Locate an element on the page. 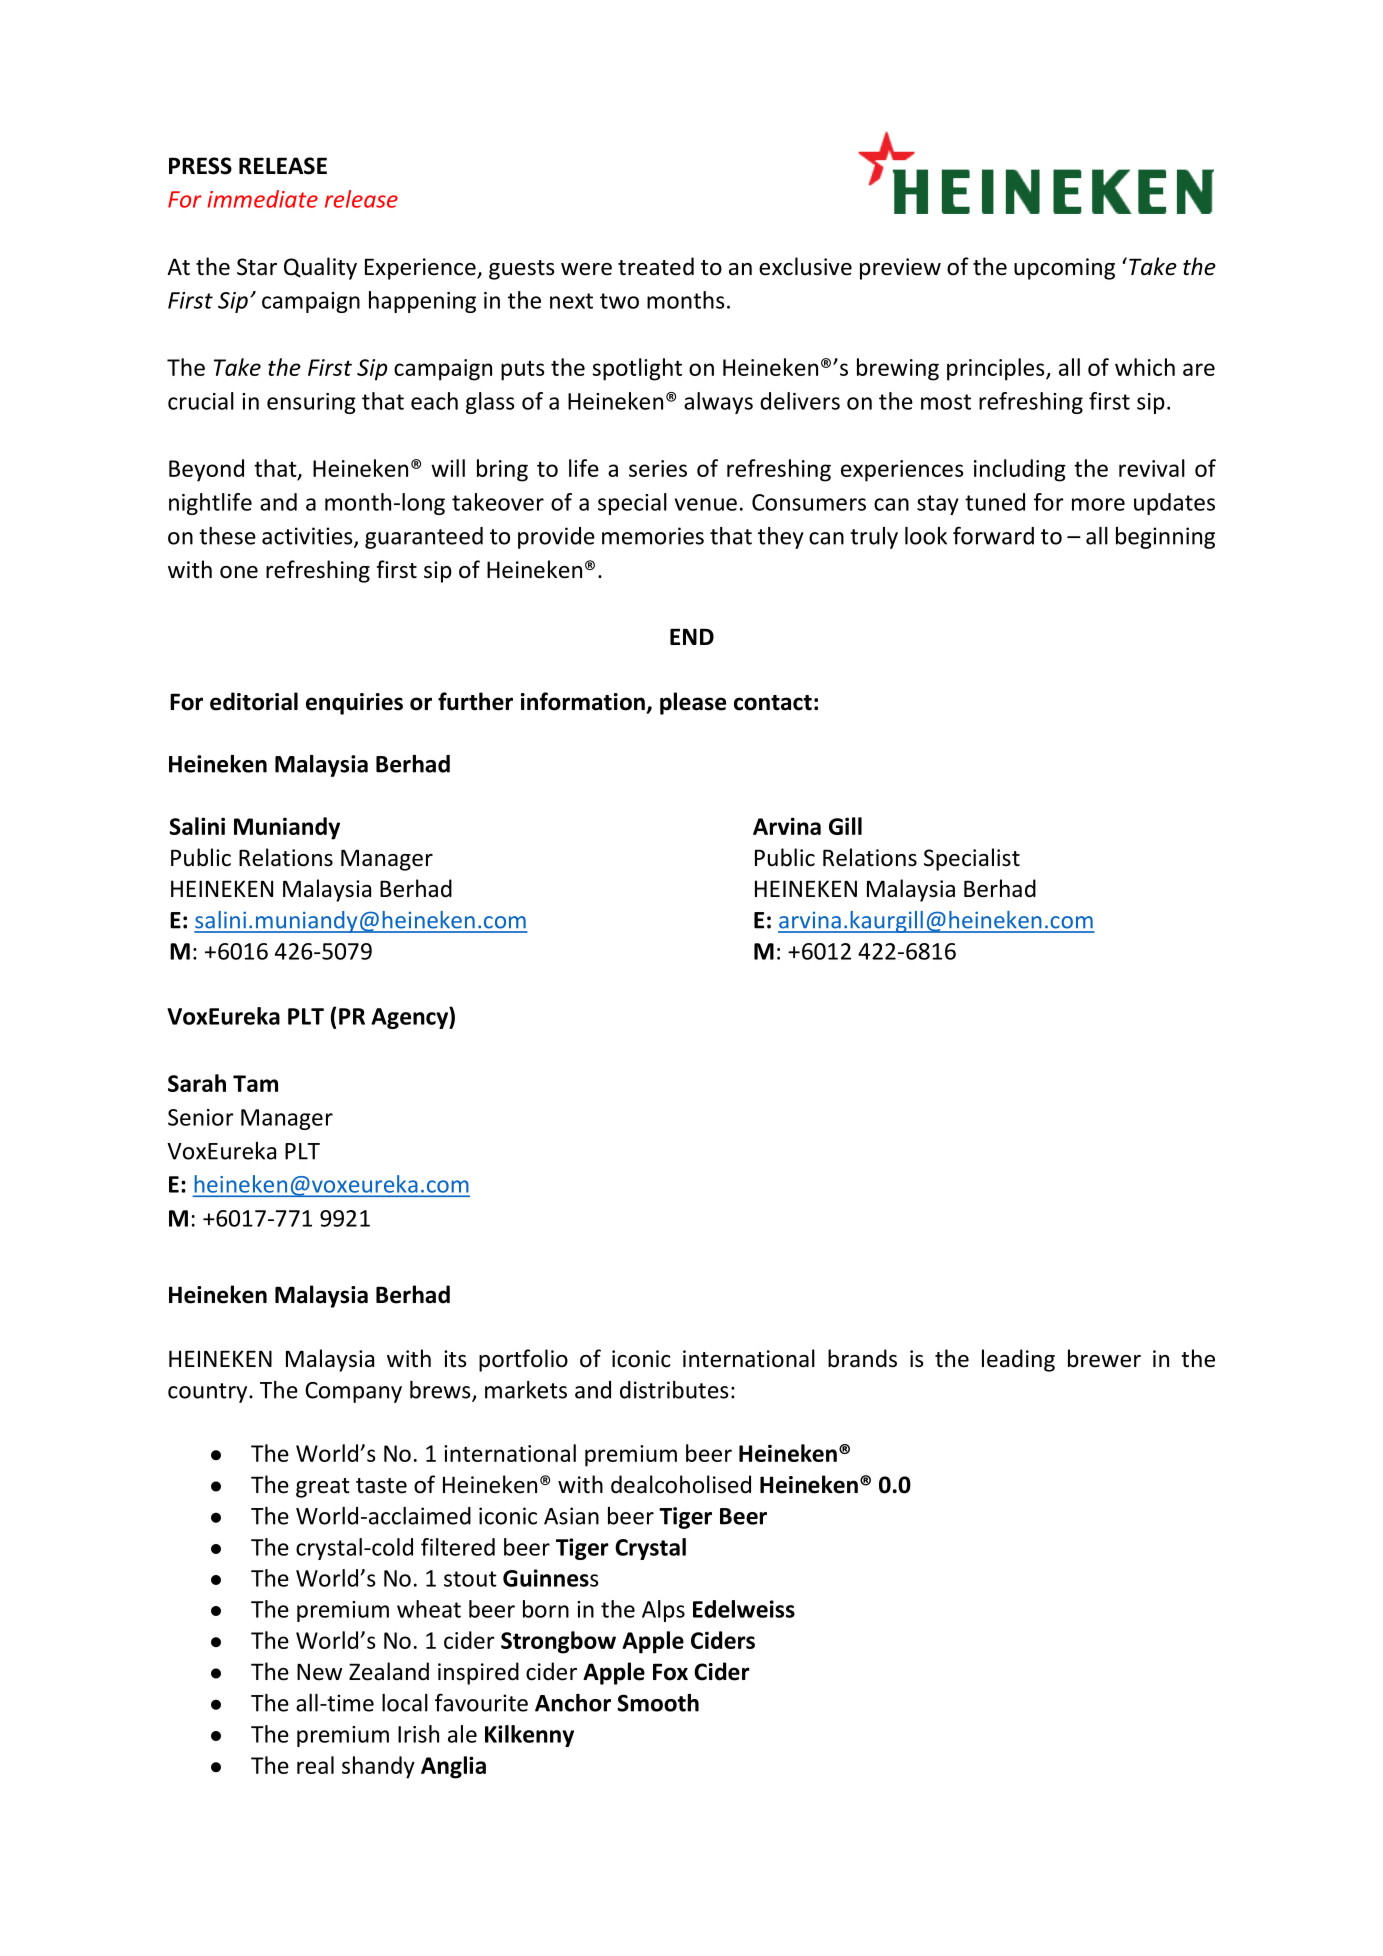  real is located at coordinates (315, 1765).
